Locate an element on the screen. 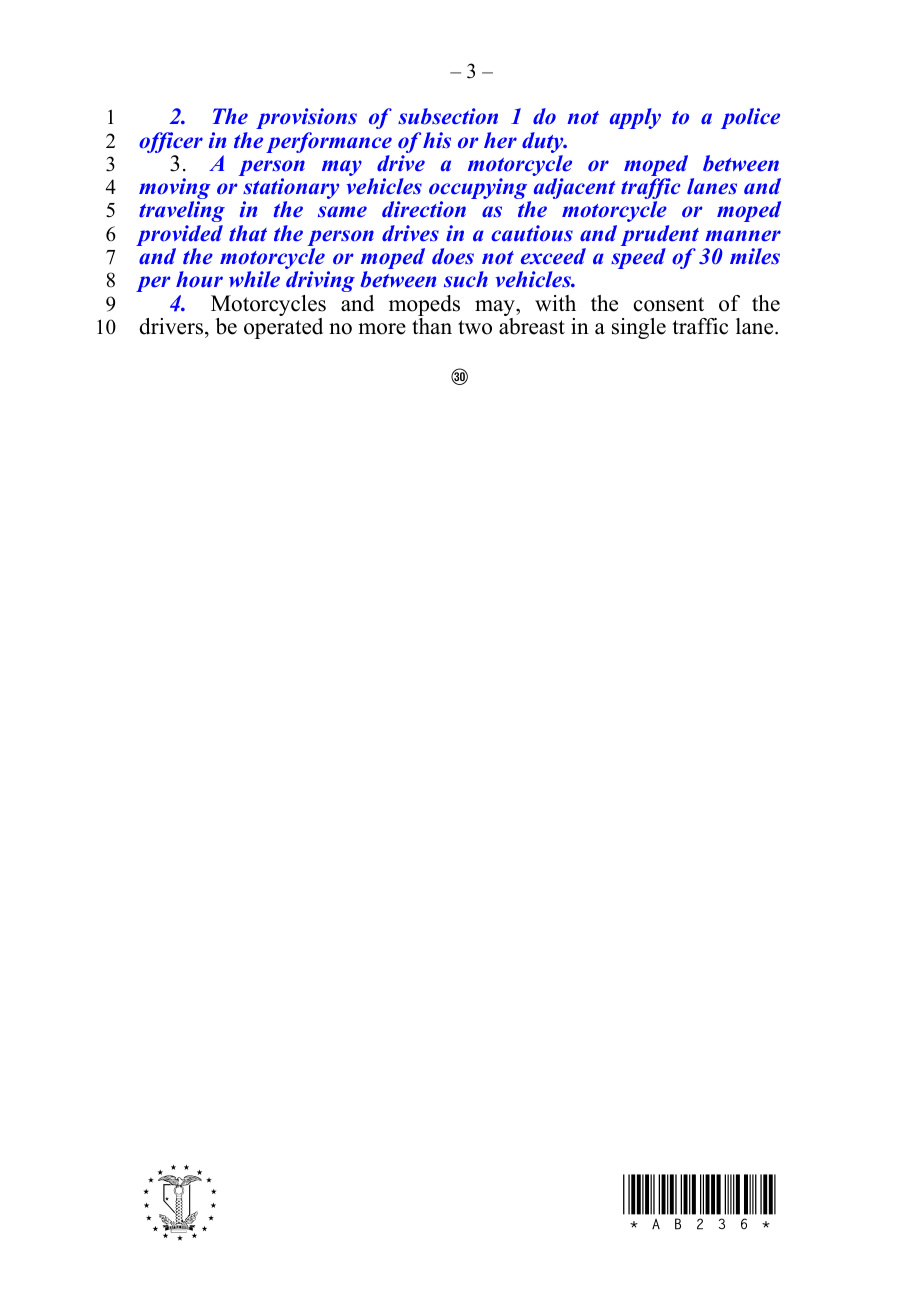  prudent is located at coordinates (660, 237).
